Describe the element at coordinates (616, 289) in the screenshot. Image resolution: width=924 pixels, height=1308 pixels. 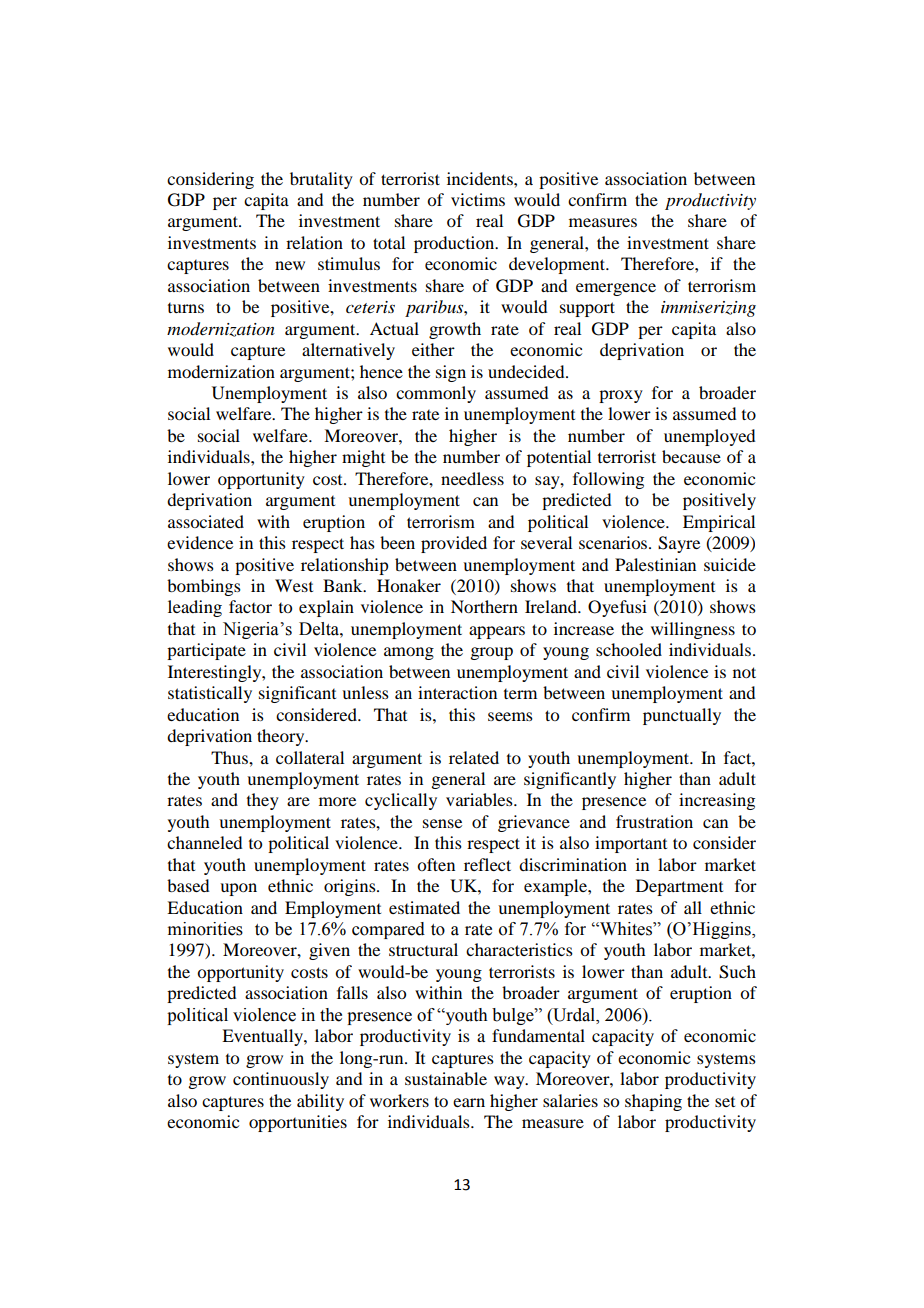
I see `emergence` at that location.
